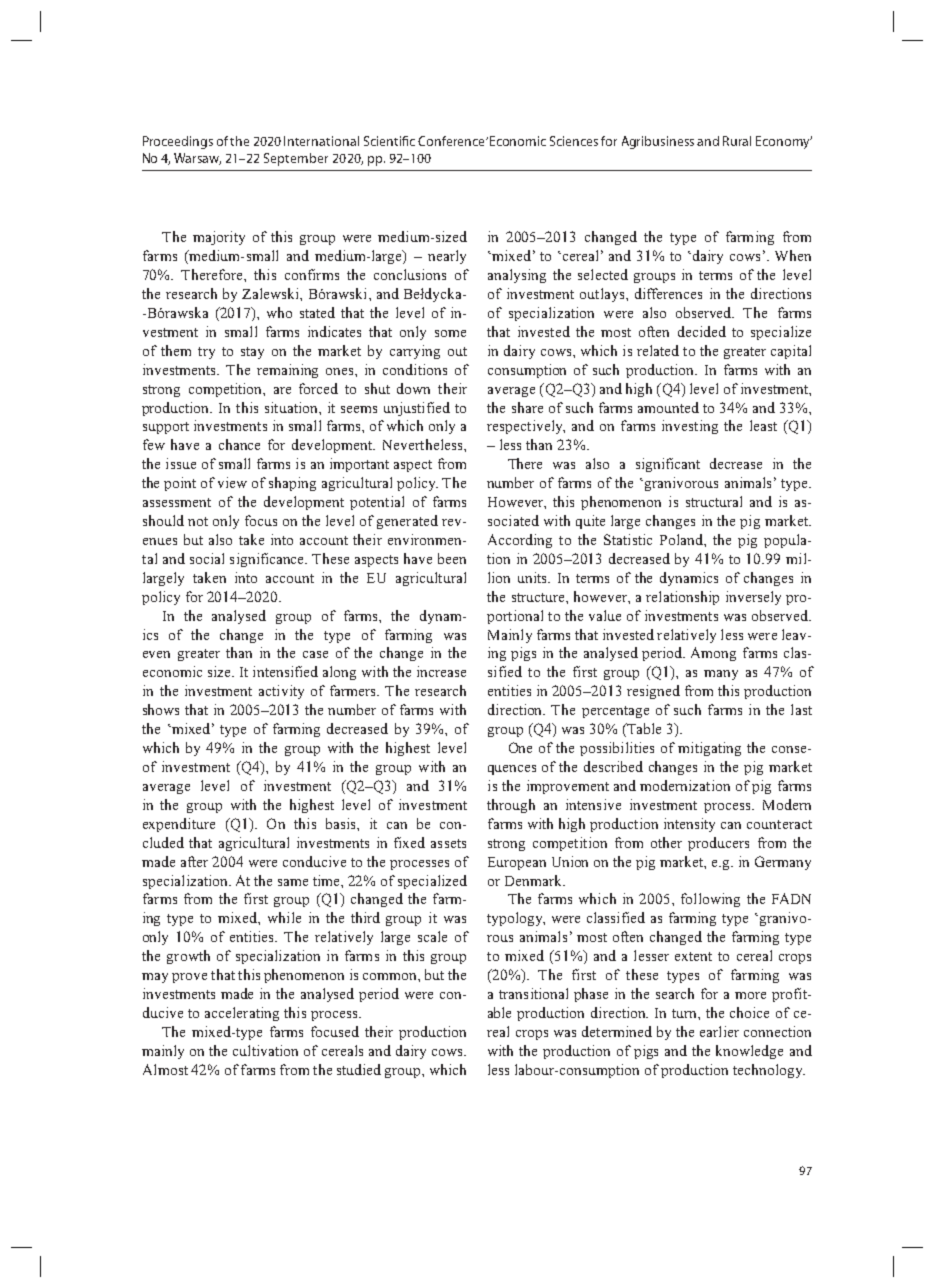 The height and width of the image is (1288, 934). What do you see at coordinates (527, 407) in the image?
I see `share` at bounding box center [527, 407].
